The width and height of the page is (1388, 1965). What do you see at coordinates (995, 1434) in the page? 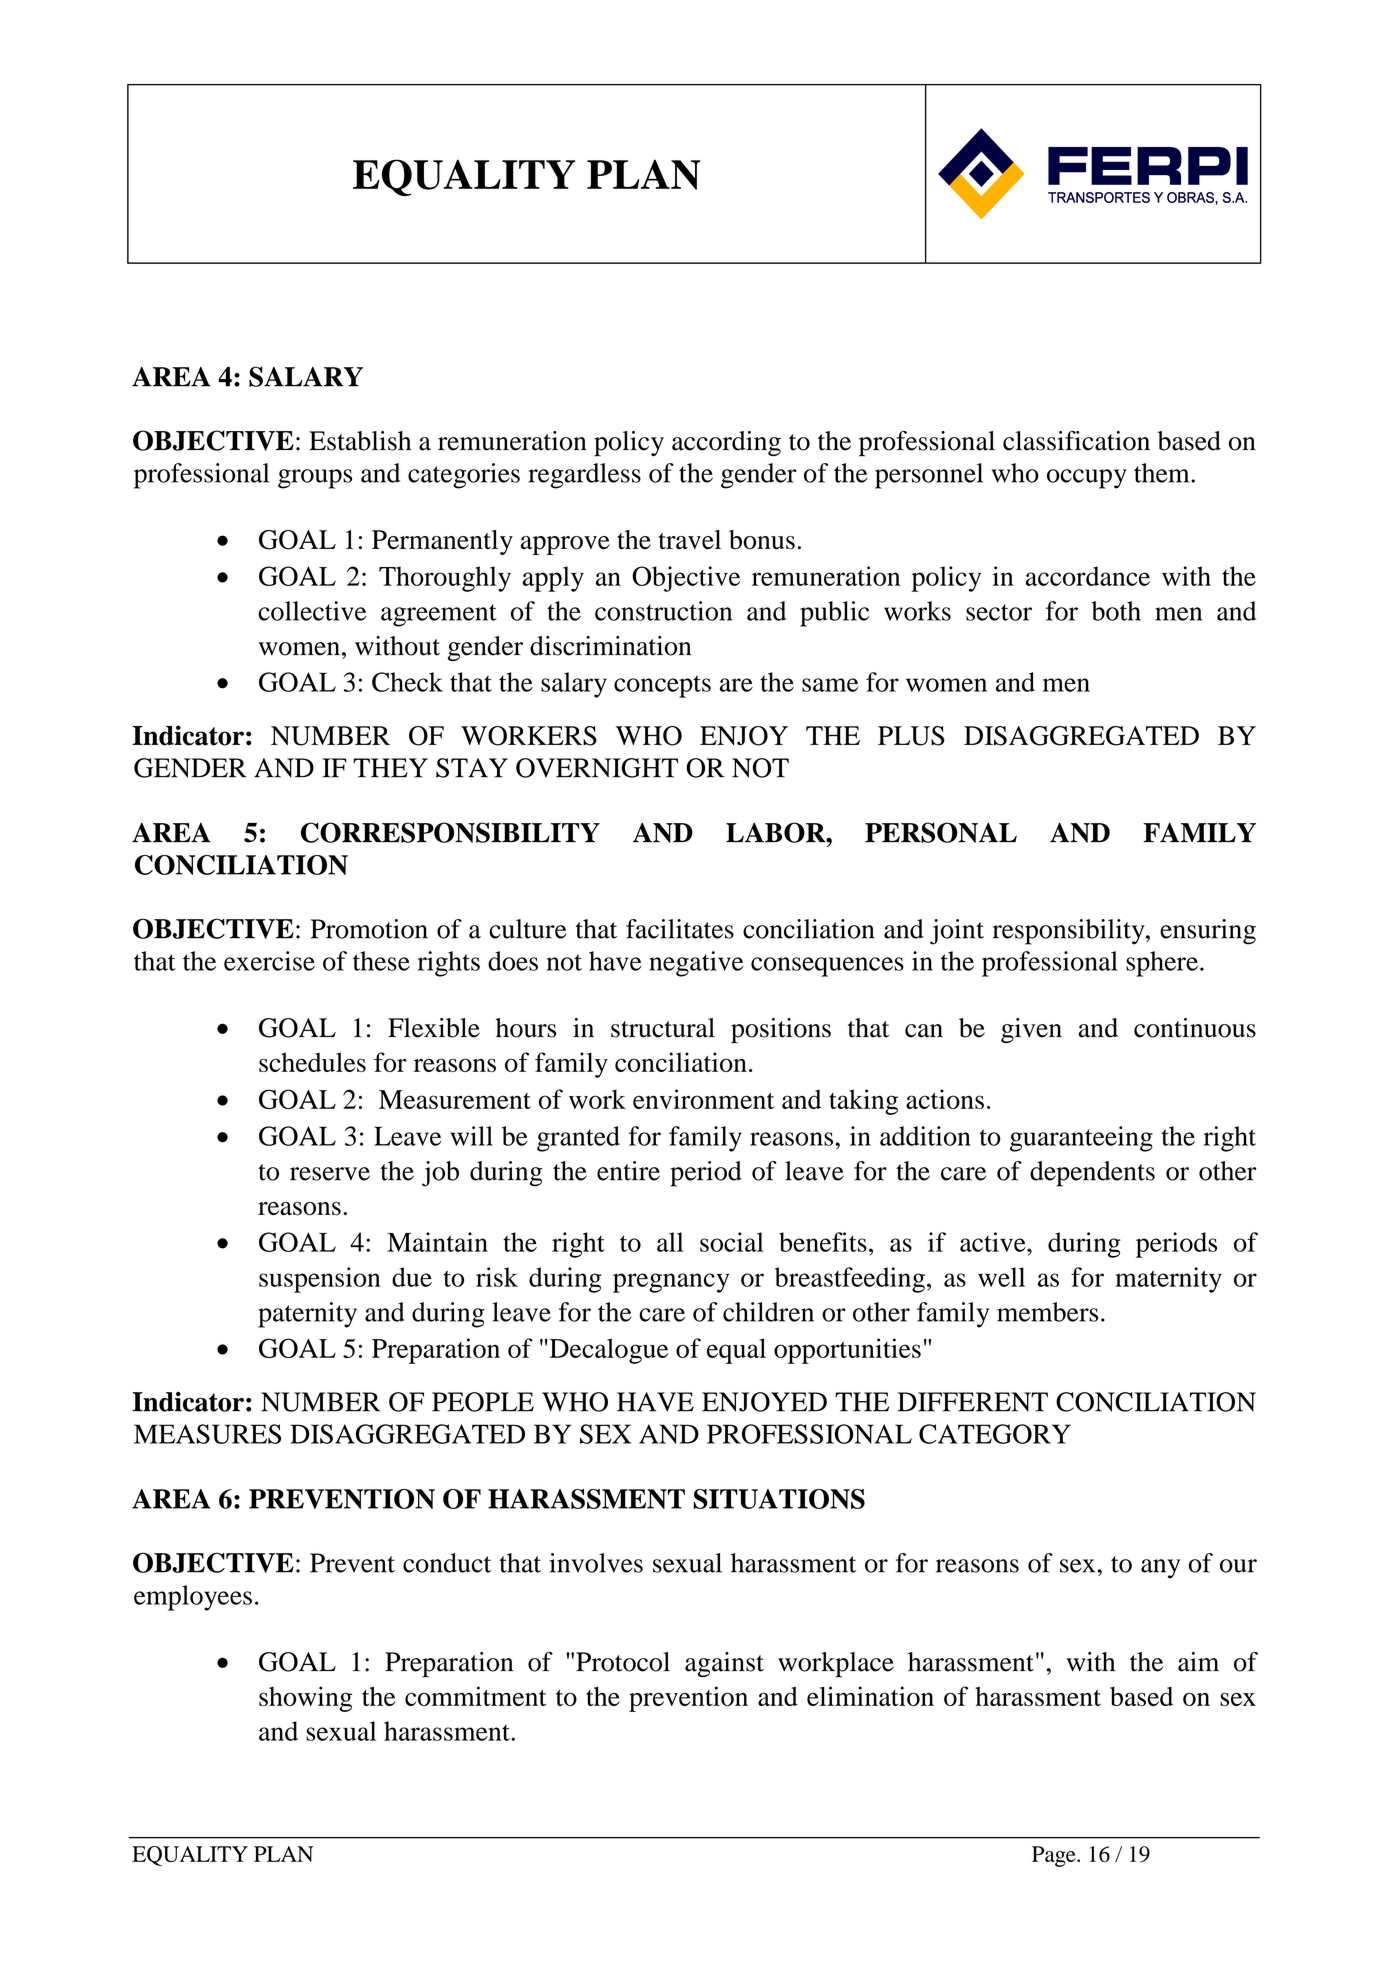
I see `CATEGORY` at bounding box center [995, 1434].
